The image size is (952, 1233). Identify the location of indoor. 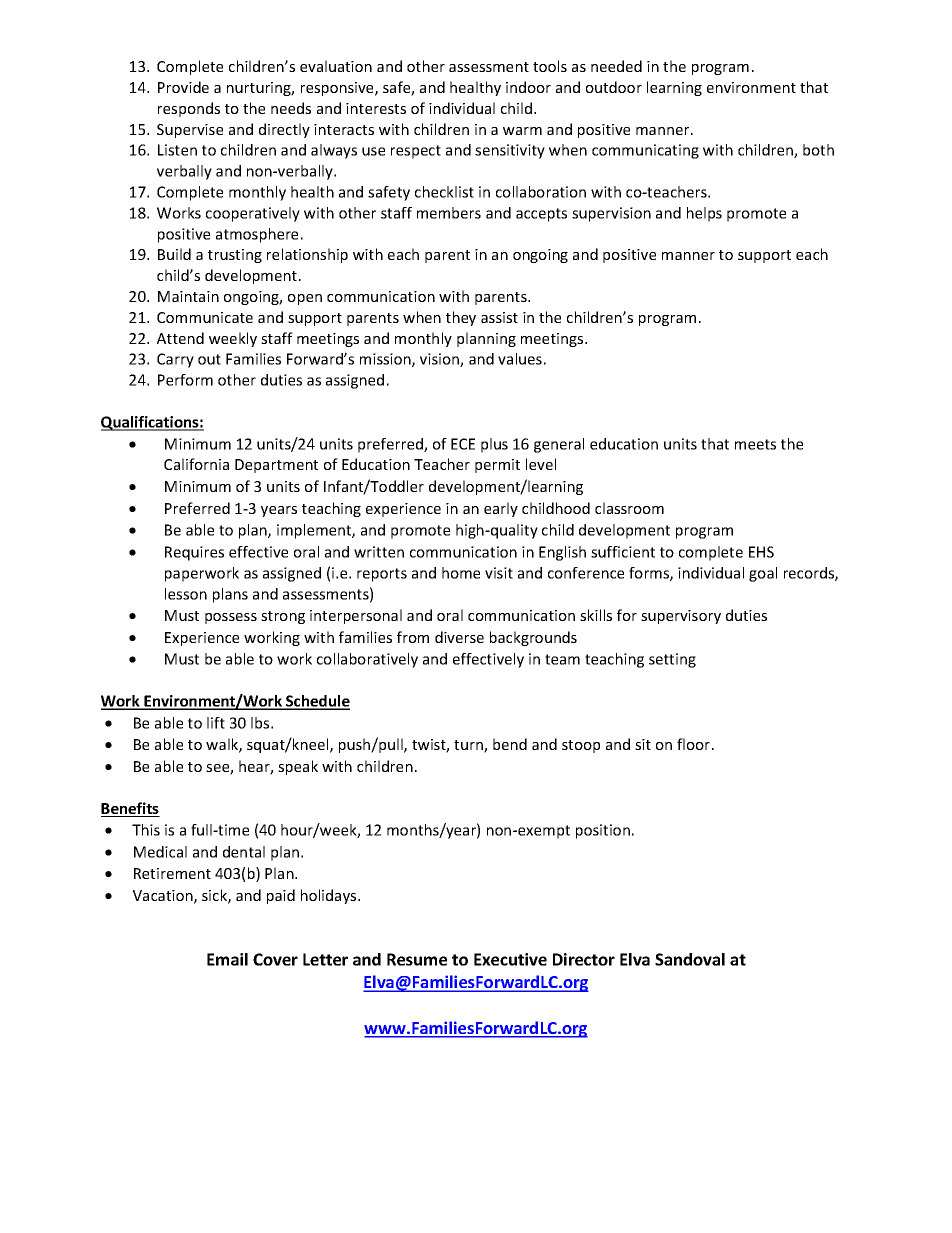
(528, 87).
